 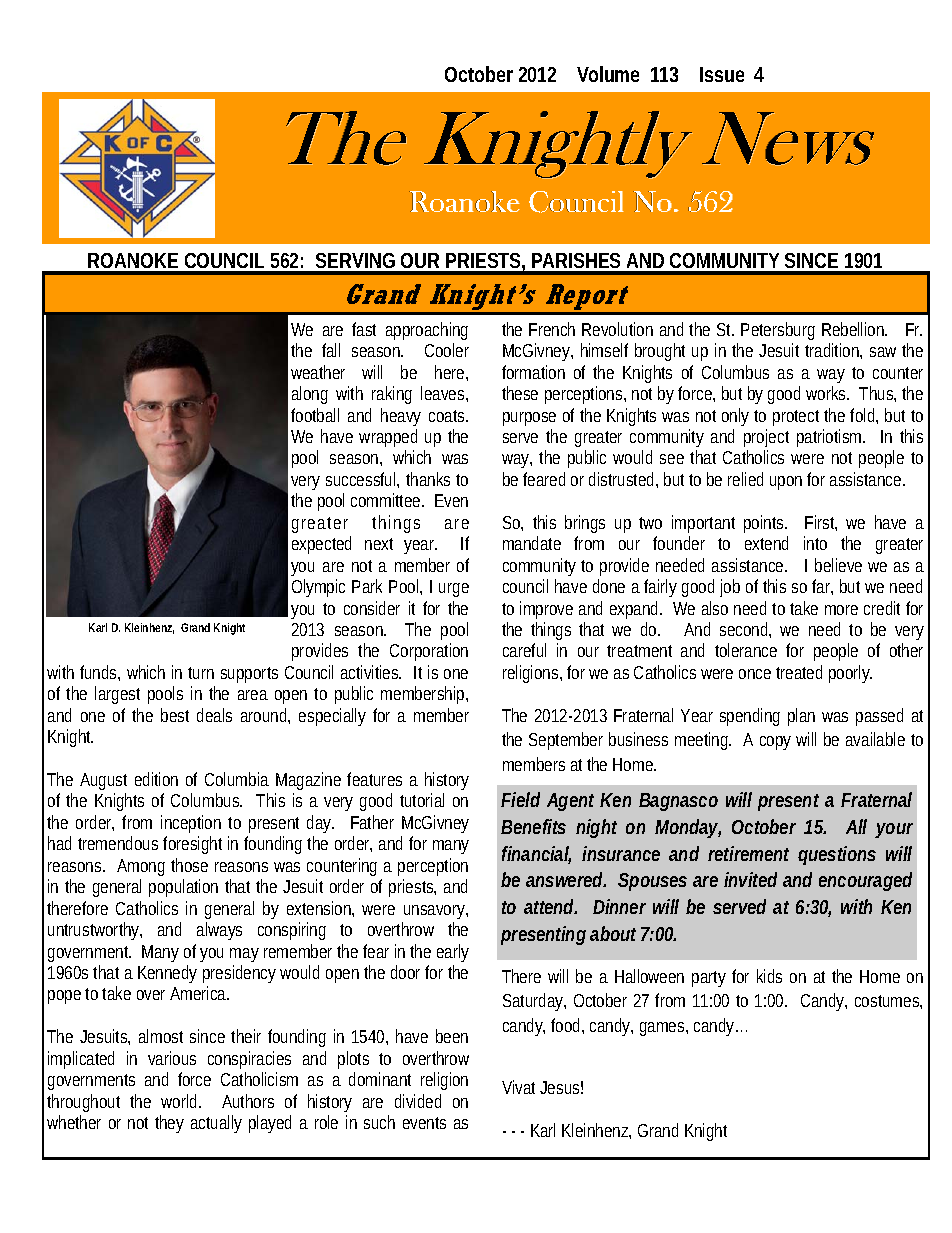 What do you see at coordinates (181, 1101) in the screenshot?
I see `world` at bounding box center [181, 1101].
